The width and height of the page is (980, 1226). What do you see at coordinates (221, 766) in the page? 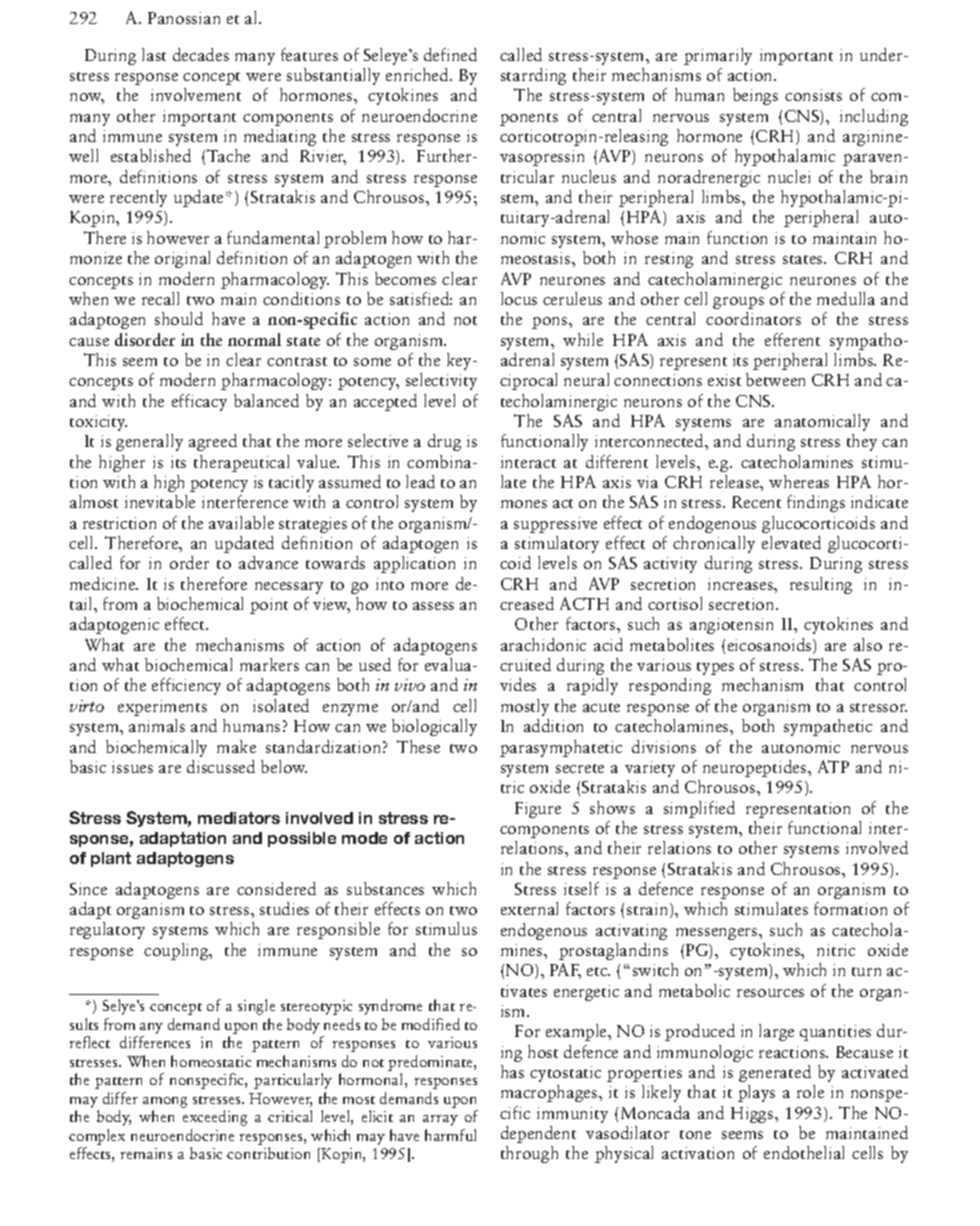
I see `discussed` at bounding box center [221, 766].
